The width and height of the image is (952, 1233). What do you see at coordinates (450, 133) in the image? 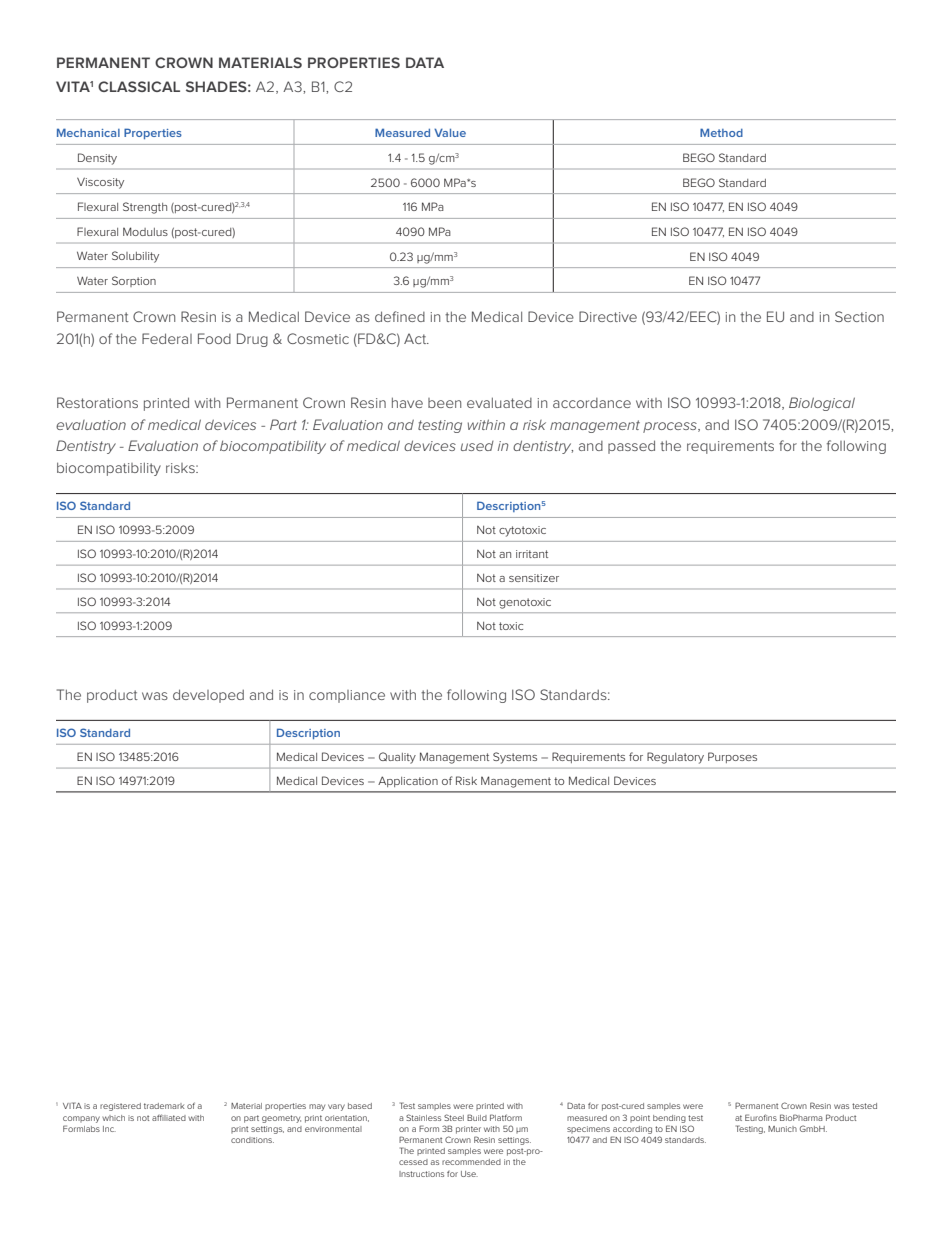
I see `Value` at bounding box center [450, 133].
